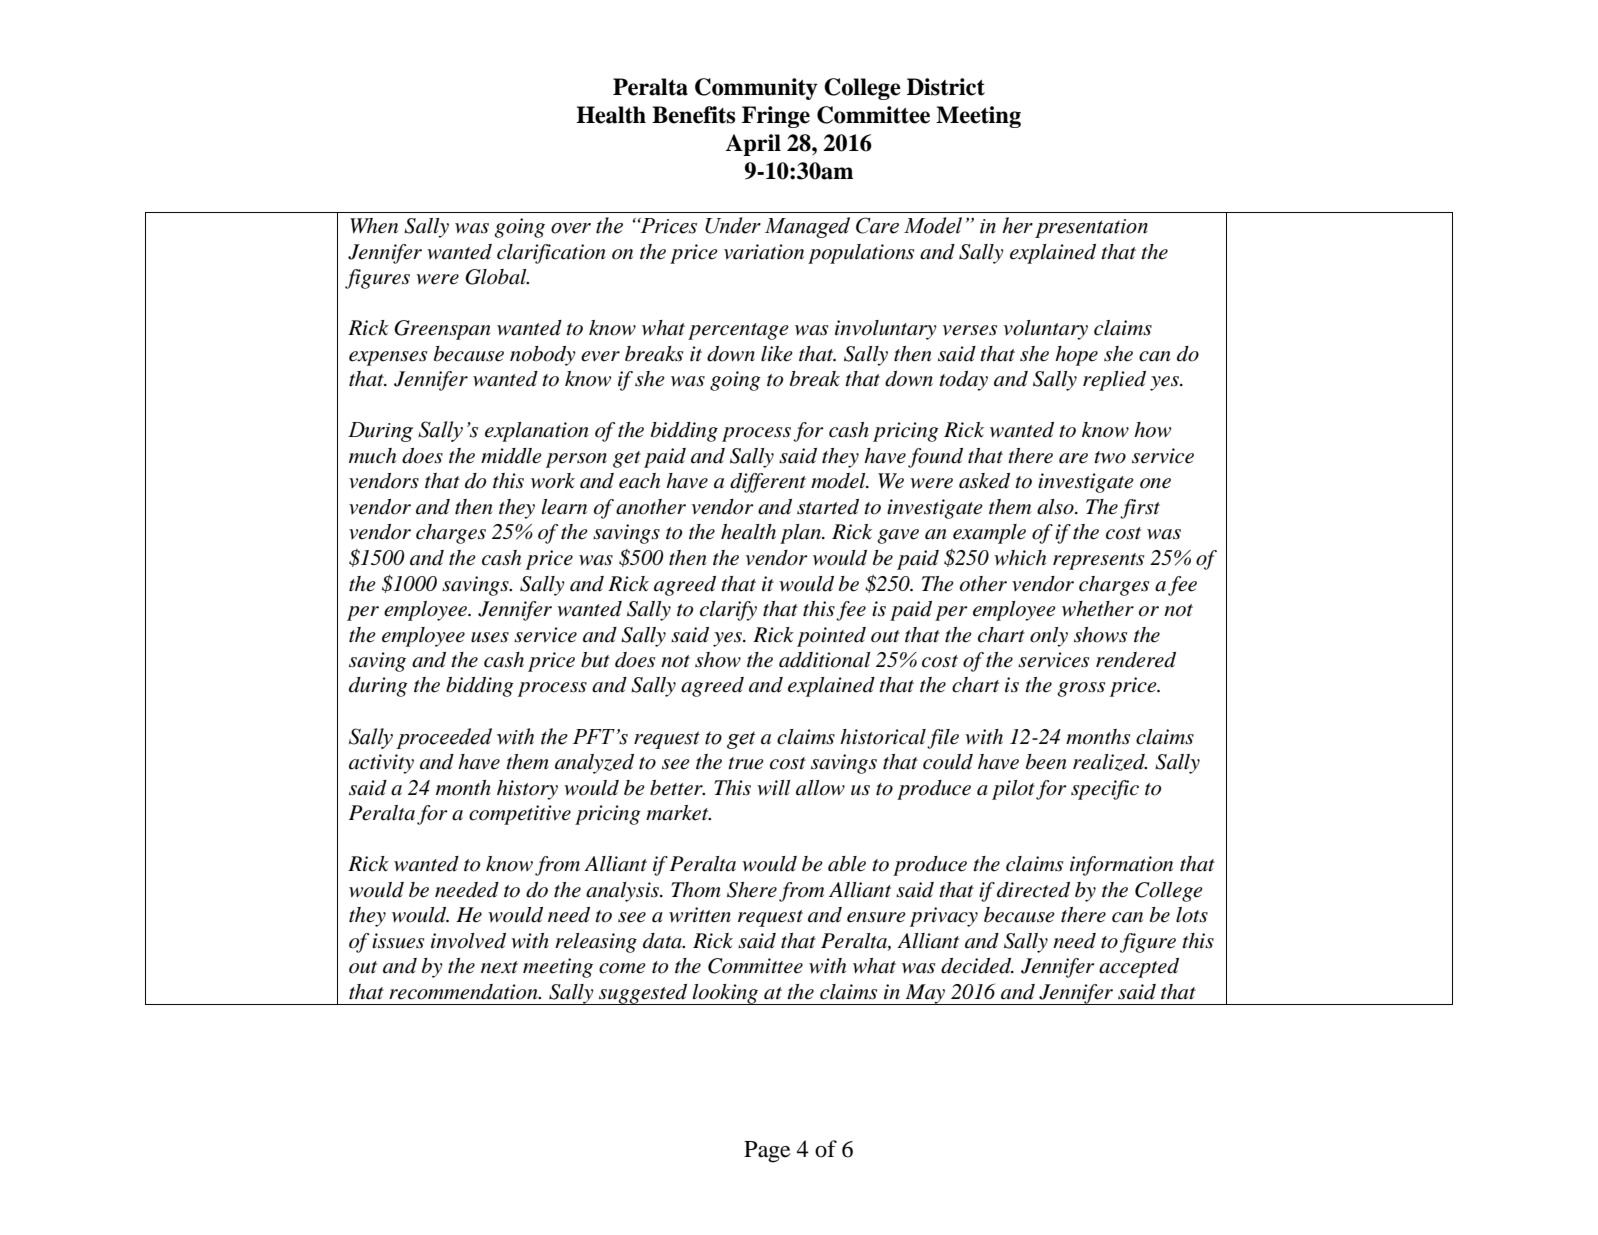  I want to click on specific, so click(1105, 790).
